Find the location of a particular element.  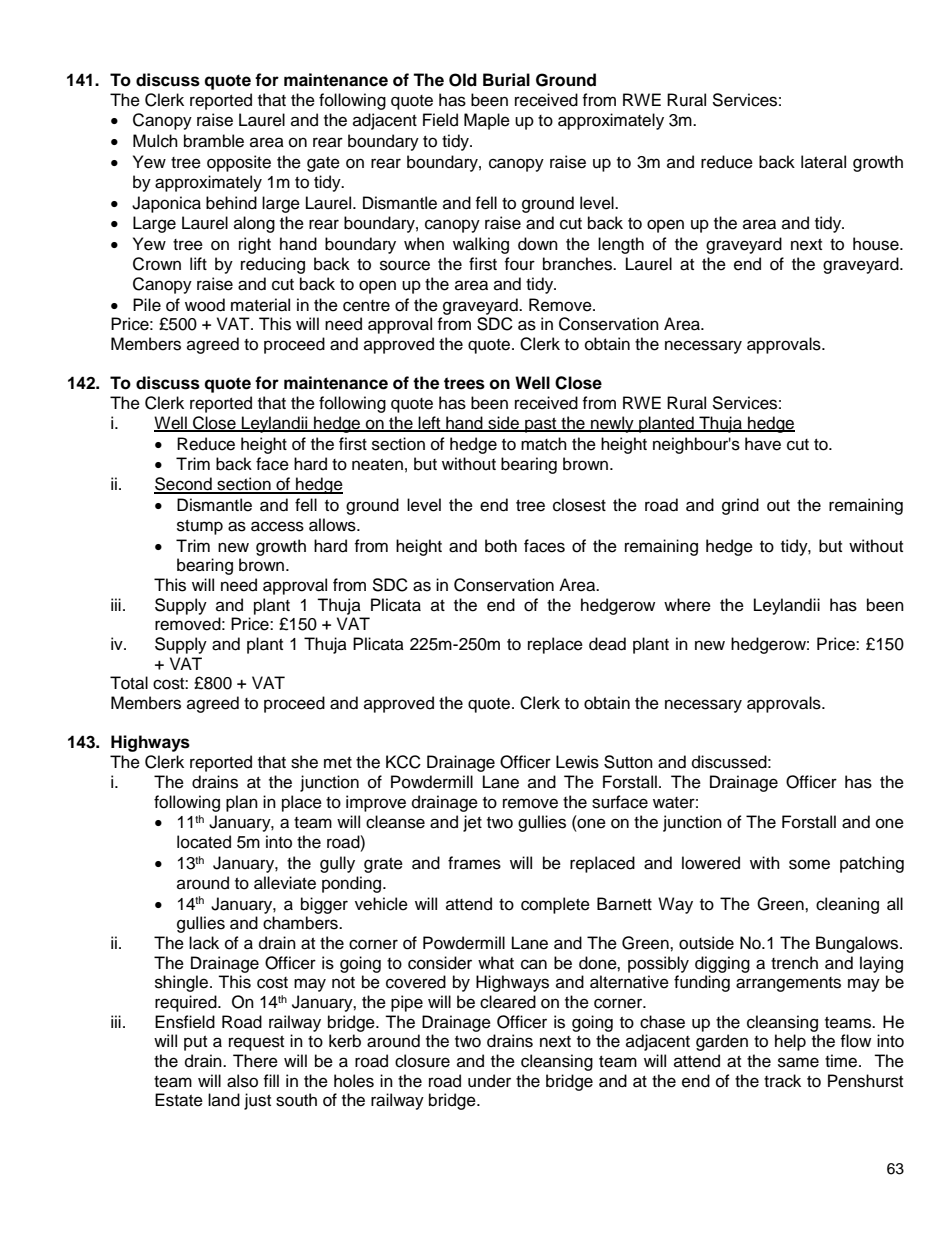

have is located at coordinates (763, 444).
